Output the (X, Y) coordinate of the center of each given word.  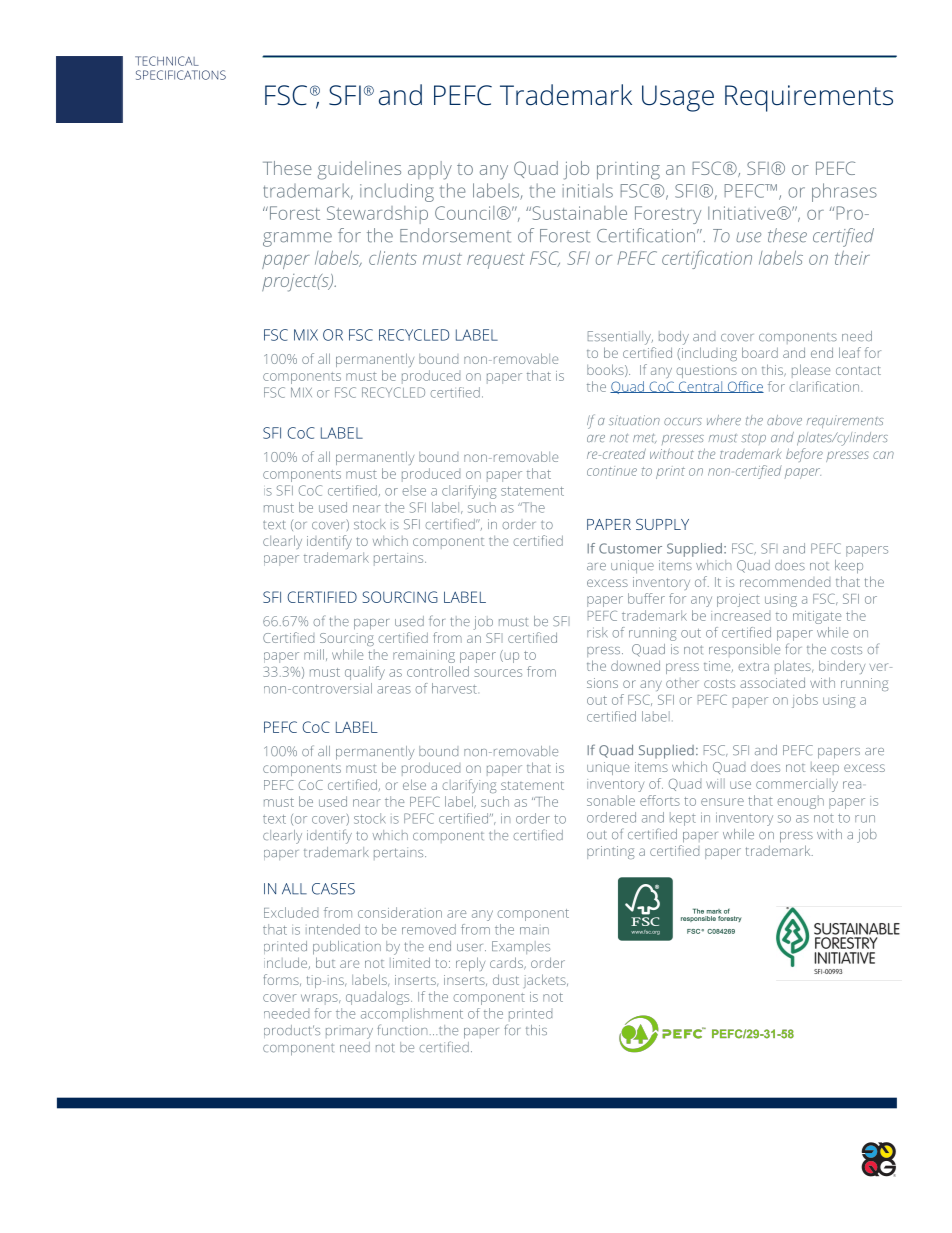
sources (498, 673)
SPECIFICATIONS (181, 75)
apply (430, 170)
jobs (805, 701)
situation (634, 420)
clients (393, 258)
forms (282, 980)
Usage (678, 98)
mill (314, 654)
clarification (825, 386)
